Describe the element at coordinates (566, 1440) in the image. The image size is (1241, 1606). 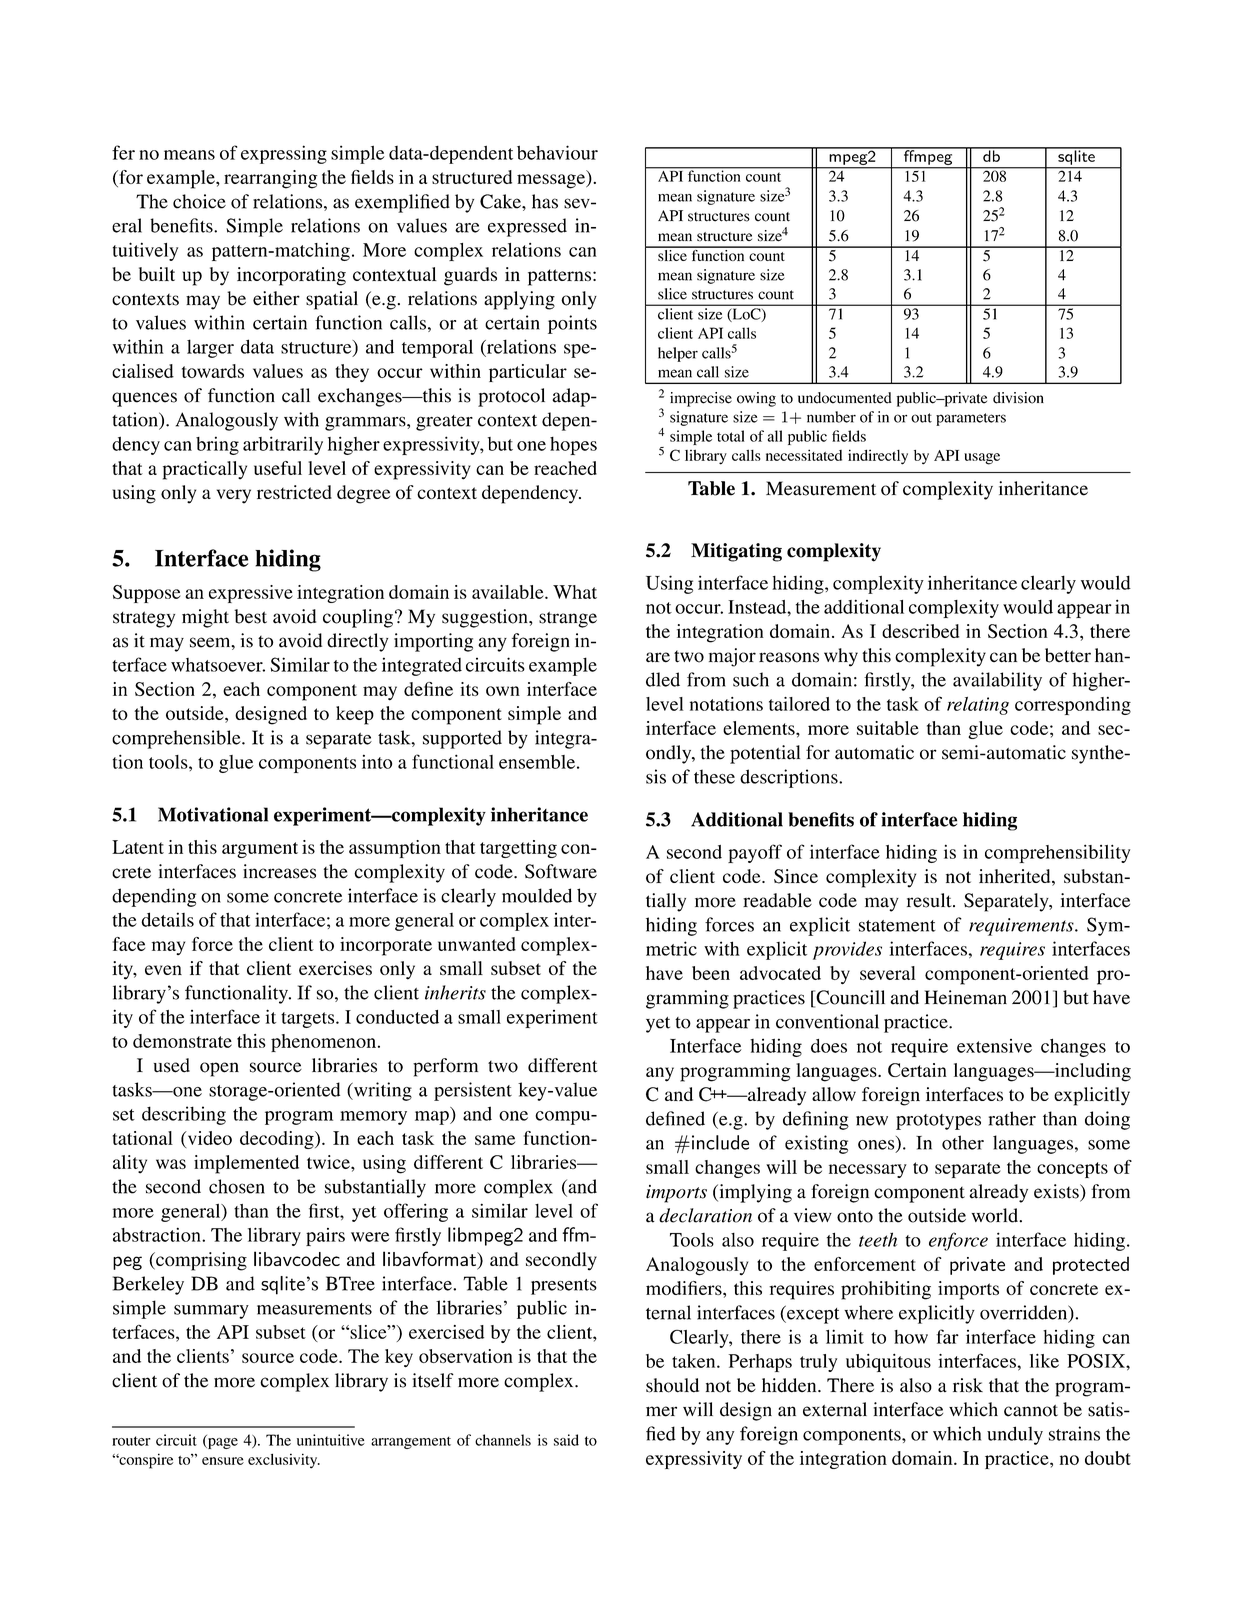
I see `said` at that location.
